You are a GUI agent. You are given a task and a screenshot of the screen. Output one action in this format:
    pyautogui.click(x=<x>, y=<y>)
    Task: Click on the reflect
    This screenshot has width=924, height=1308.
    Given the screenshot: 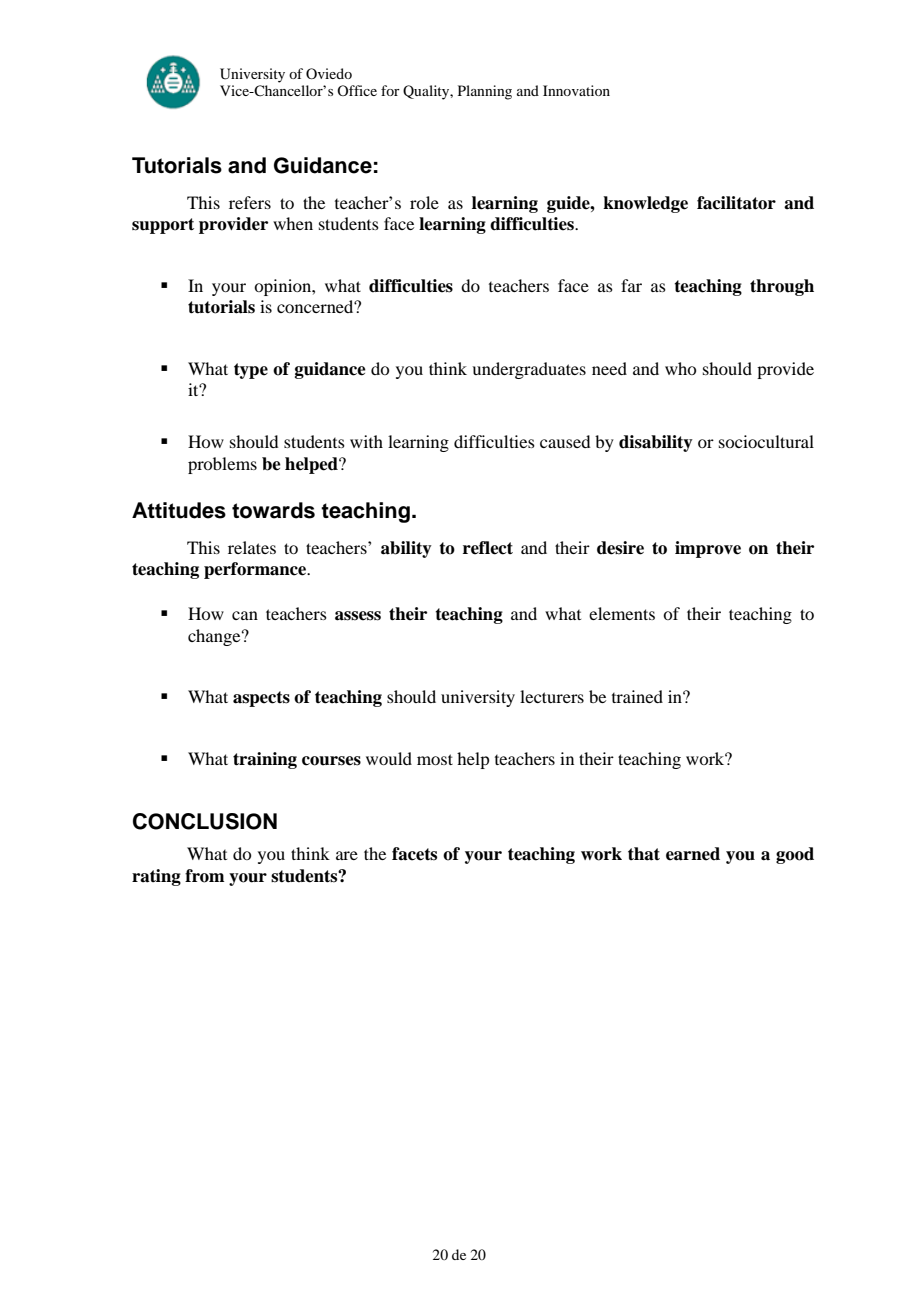 What is the action you would take?
    pyautogui.click(x=488, y=548)
